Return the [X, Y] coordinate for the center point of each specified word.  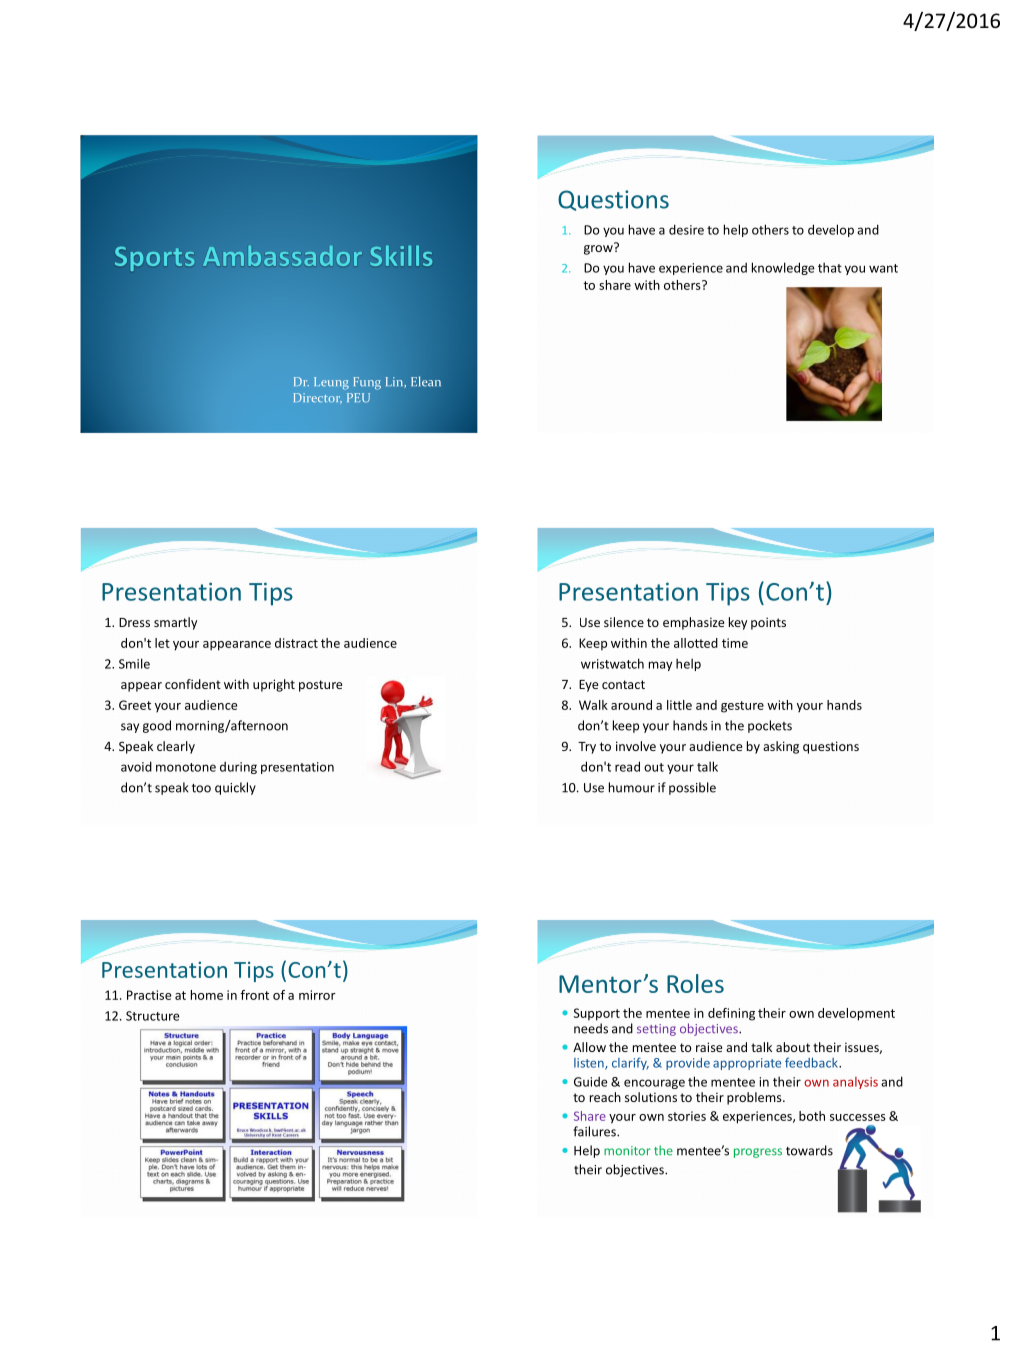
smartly [175, 623]
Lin [395, 382]
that [830, 267]
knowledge [783, 268]
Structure [153, 1016]
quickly [235, 788]
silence [624, 622]
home [207, 995]
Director [317, 398]
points [768, 623]
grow [599, 249]
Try [587, 748]
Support [596, 1014]
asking [781, 747]
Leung [331, 383]
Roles [695, 983]
